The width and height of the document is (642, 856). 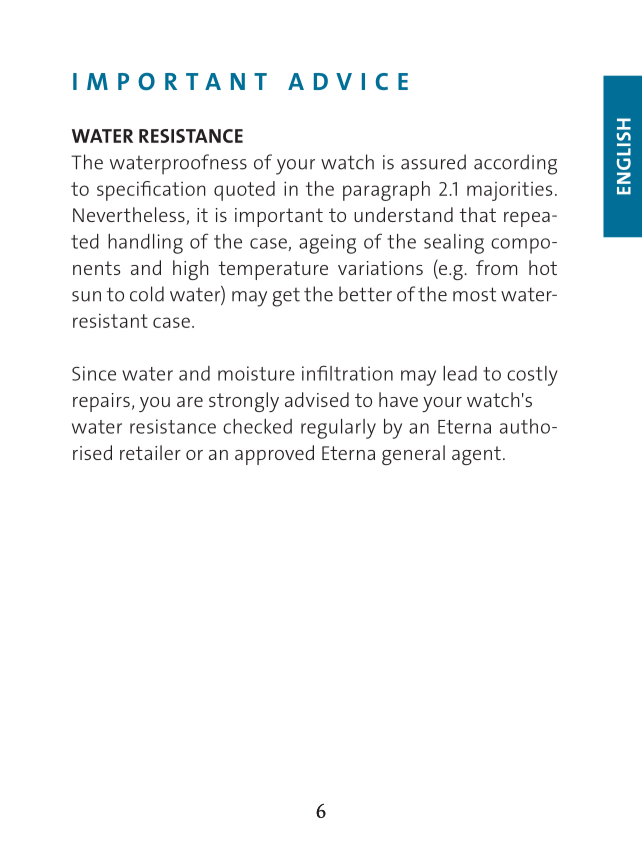 I want to click on ADVICE, so click(x=348, y=81).
